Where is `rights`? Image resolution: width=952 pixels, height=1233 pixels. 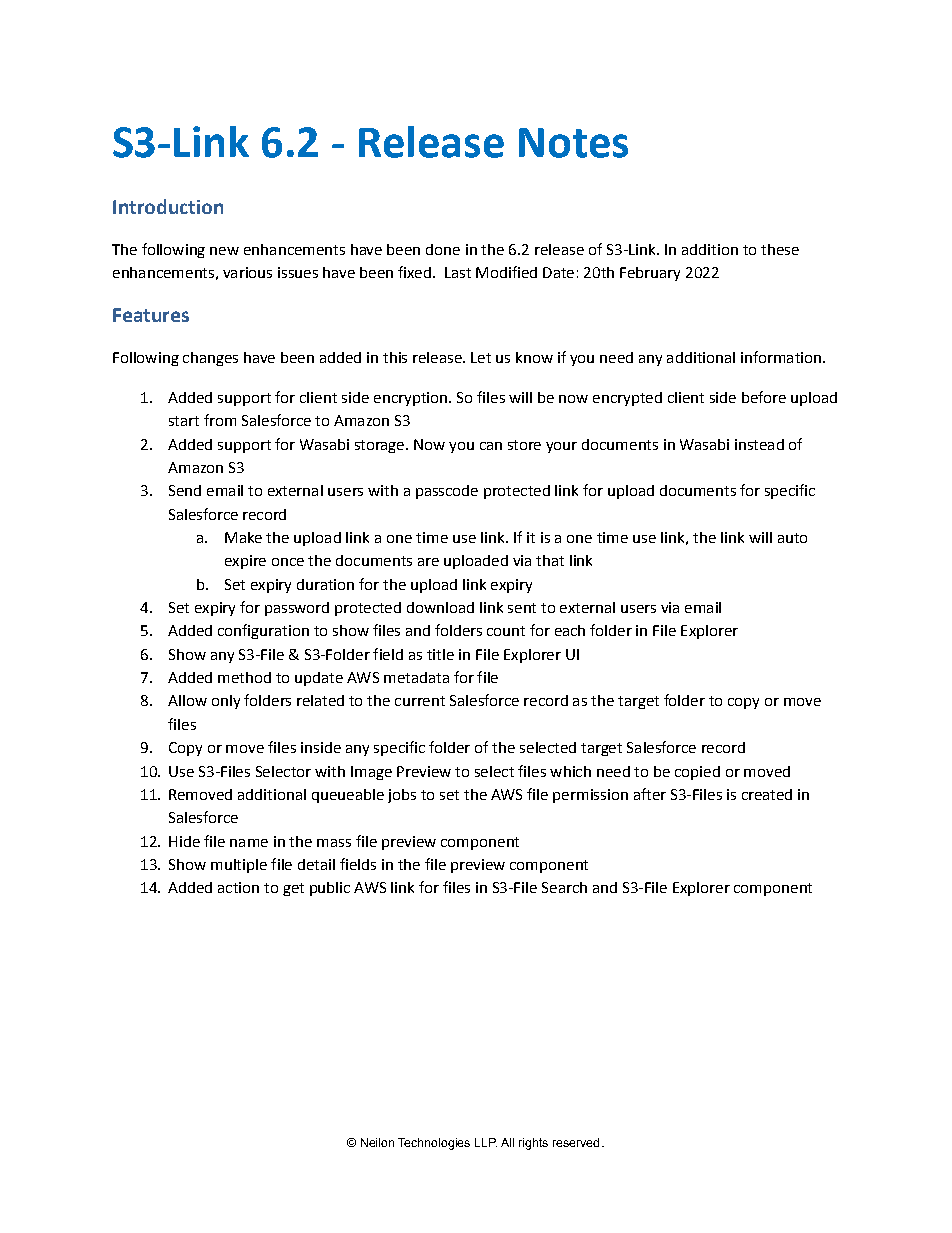 rights is located at coordinates (533, 1144).
